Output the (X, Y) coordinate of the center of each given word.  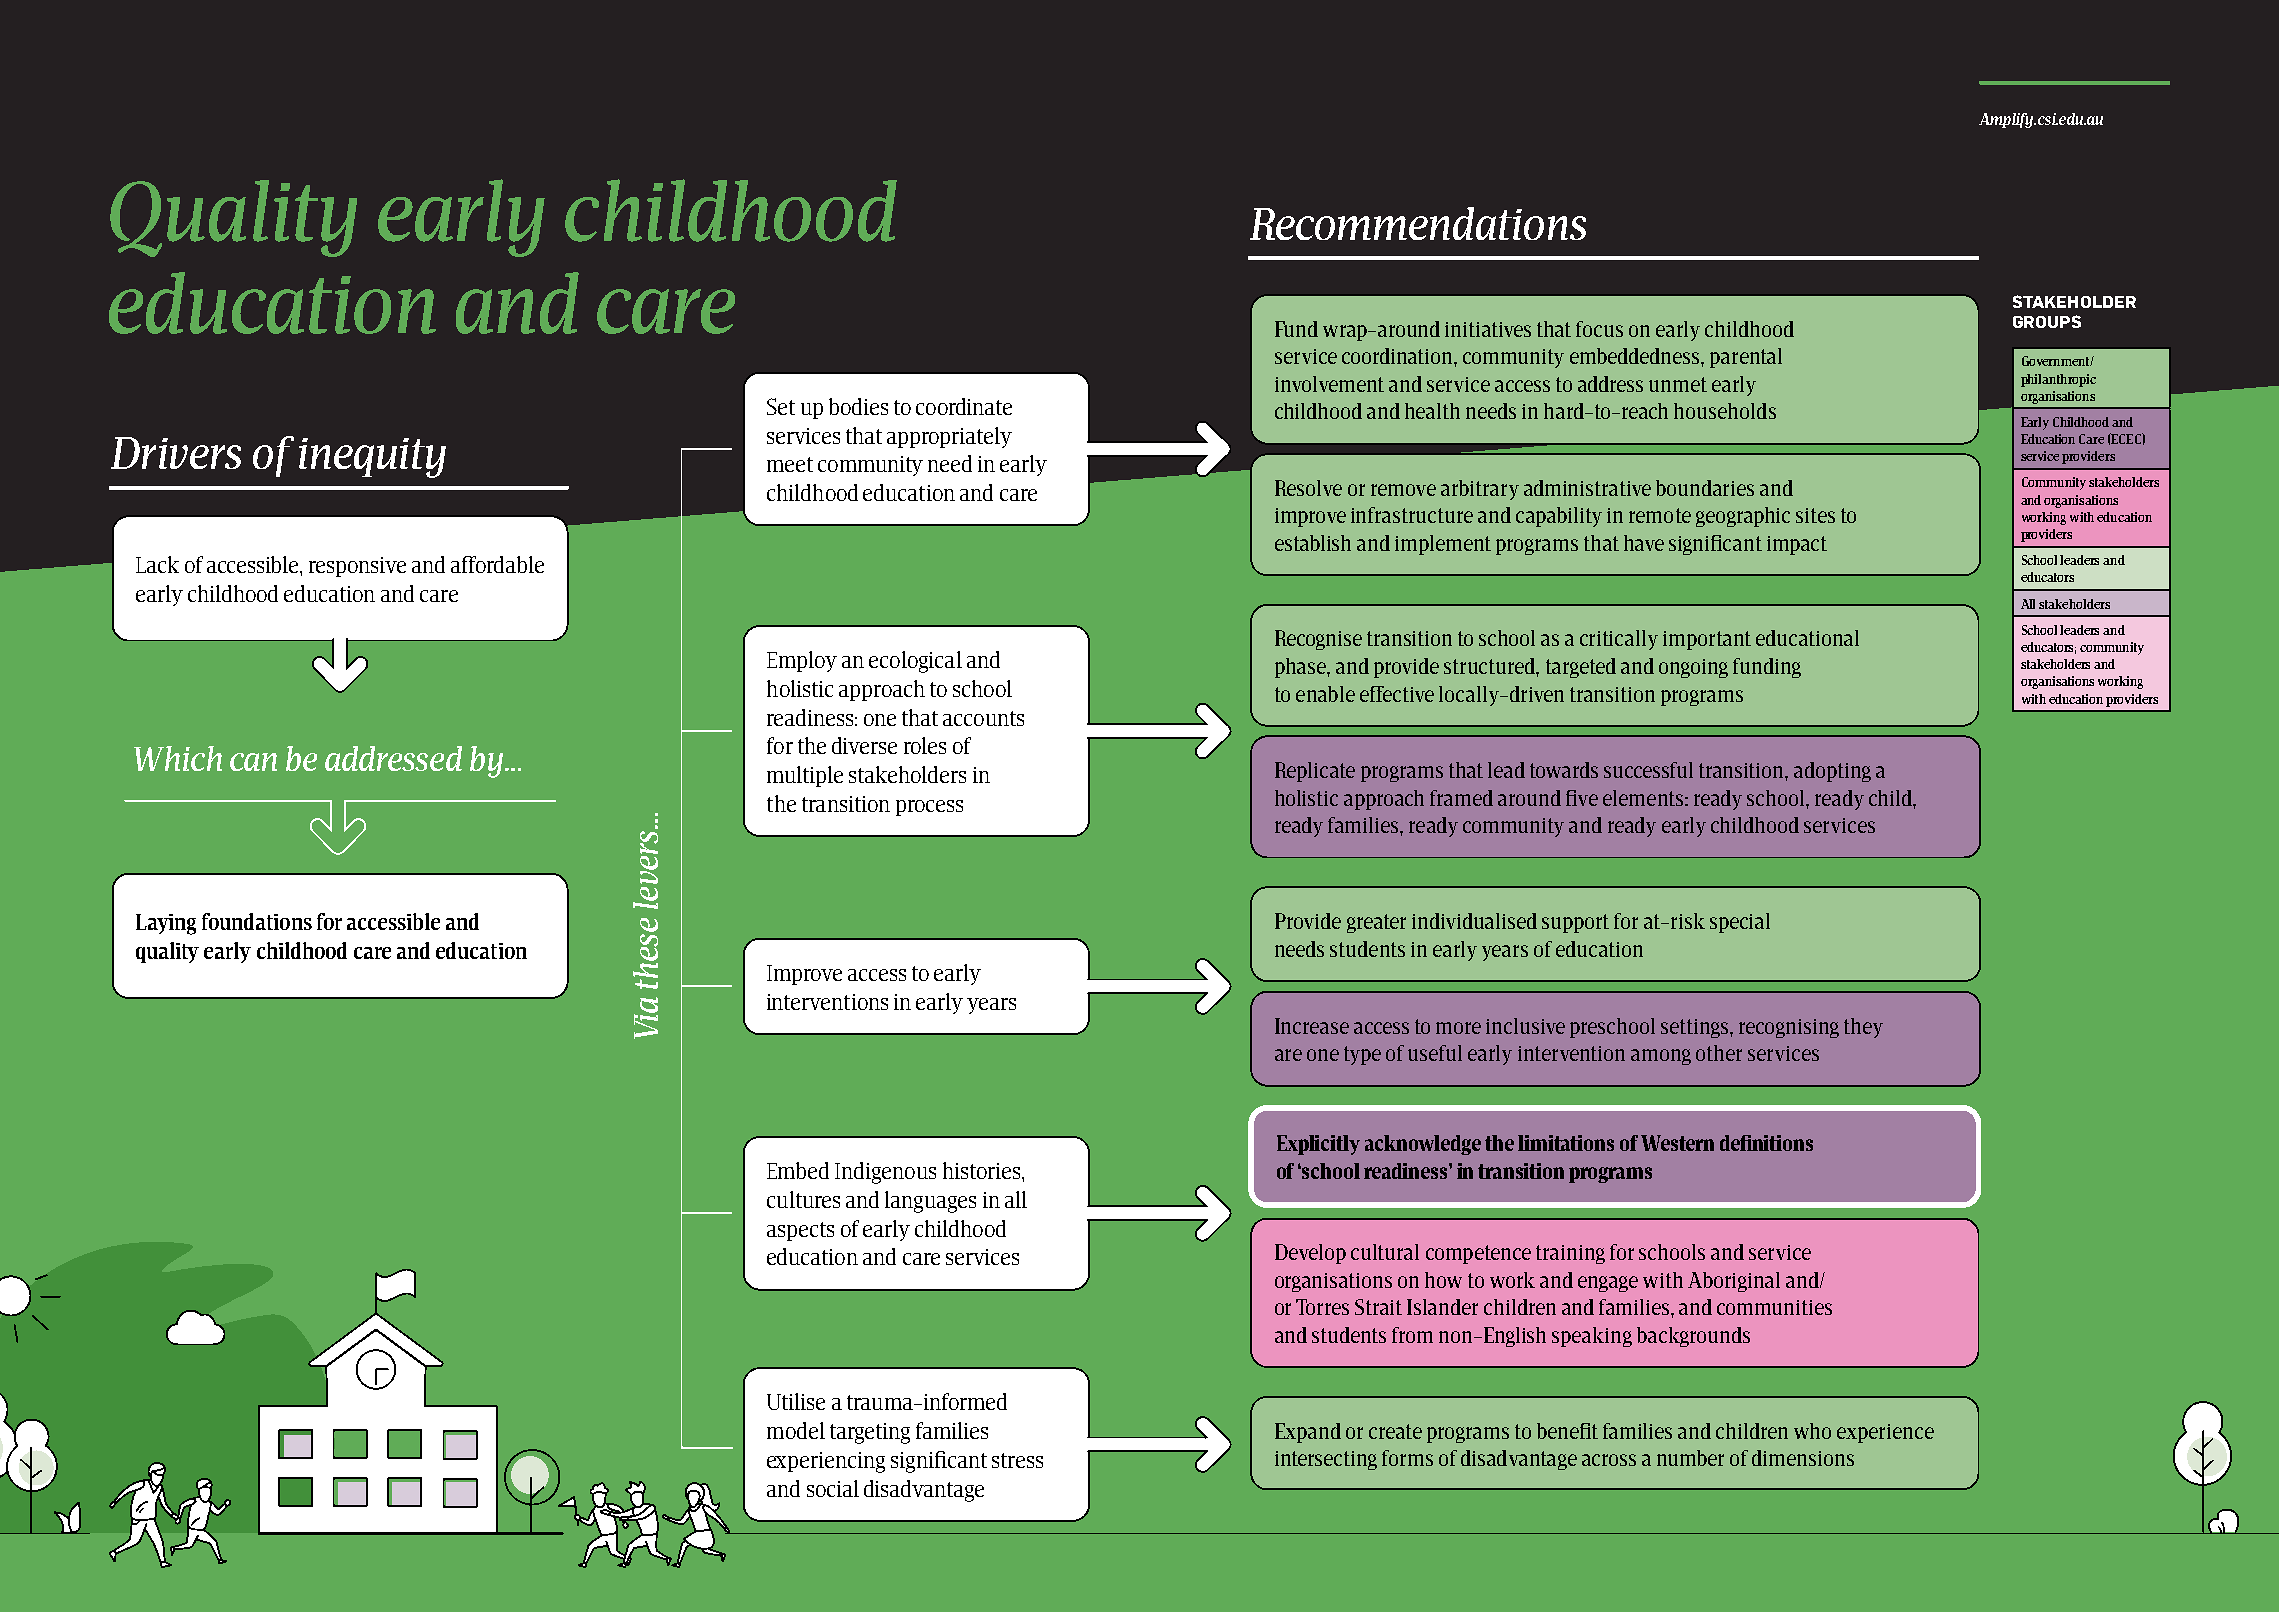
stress (1017, 1460)
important (1707, 640)
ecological (915, 662)
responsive (357, 567)
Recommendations (1418, 223)
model (796, 1430)
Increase (1312, 1026)
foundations (257, 921)
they (1863, 1028)
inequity (372, 458)
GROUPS (2047, 321)
